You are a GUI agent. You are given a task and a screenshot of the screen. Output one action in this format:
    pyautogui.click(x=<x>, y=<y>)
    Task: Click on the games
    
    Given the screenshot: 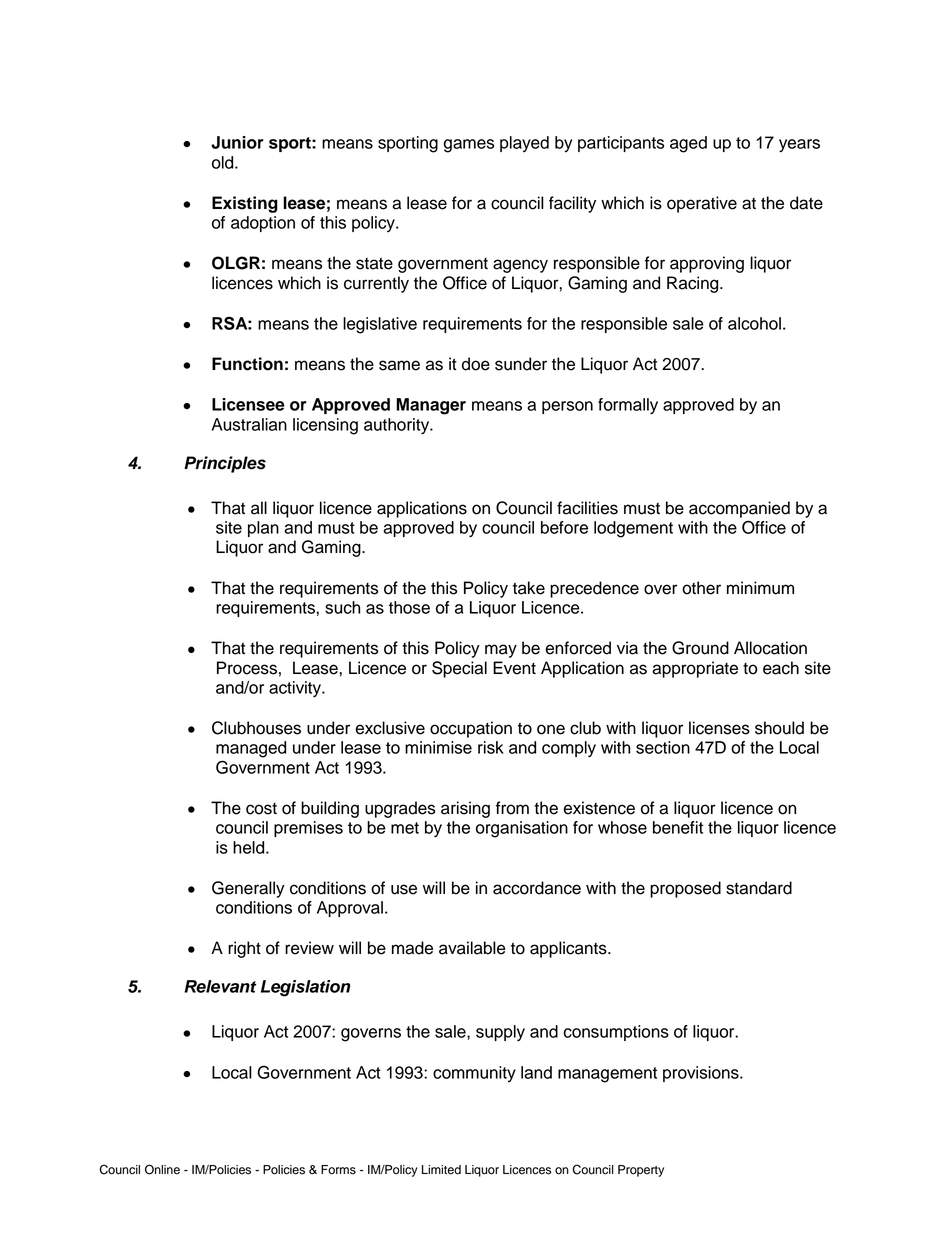 What is the action you would take?
    pyautogui.click(x=469, y=146)
